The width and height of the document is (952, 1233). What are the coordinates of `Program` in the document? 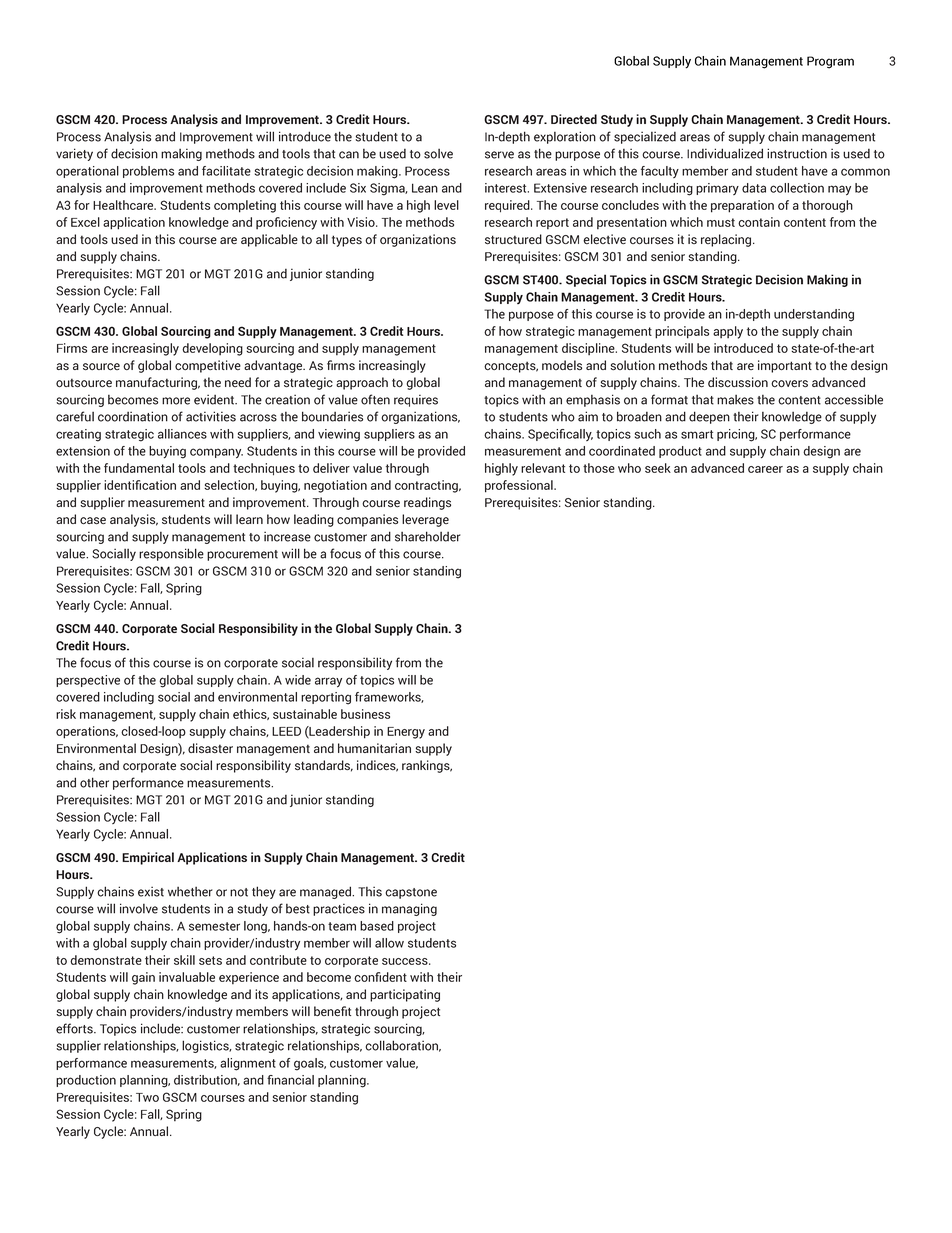 It's located at (830, 62).
